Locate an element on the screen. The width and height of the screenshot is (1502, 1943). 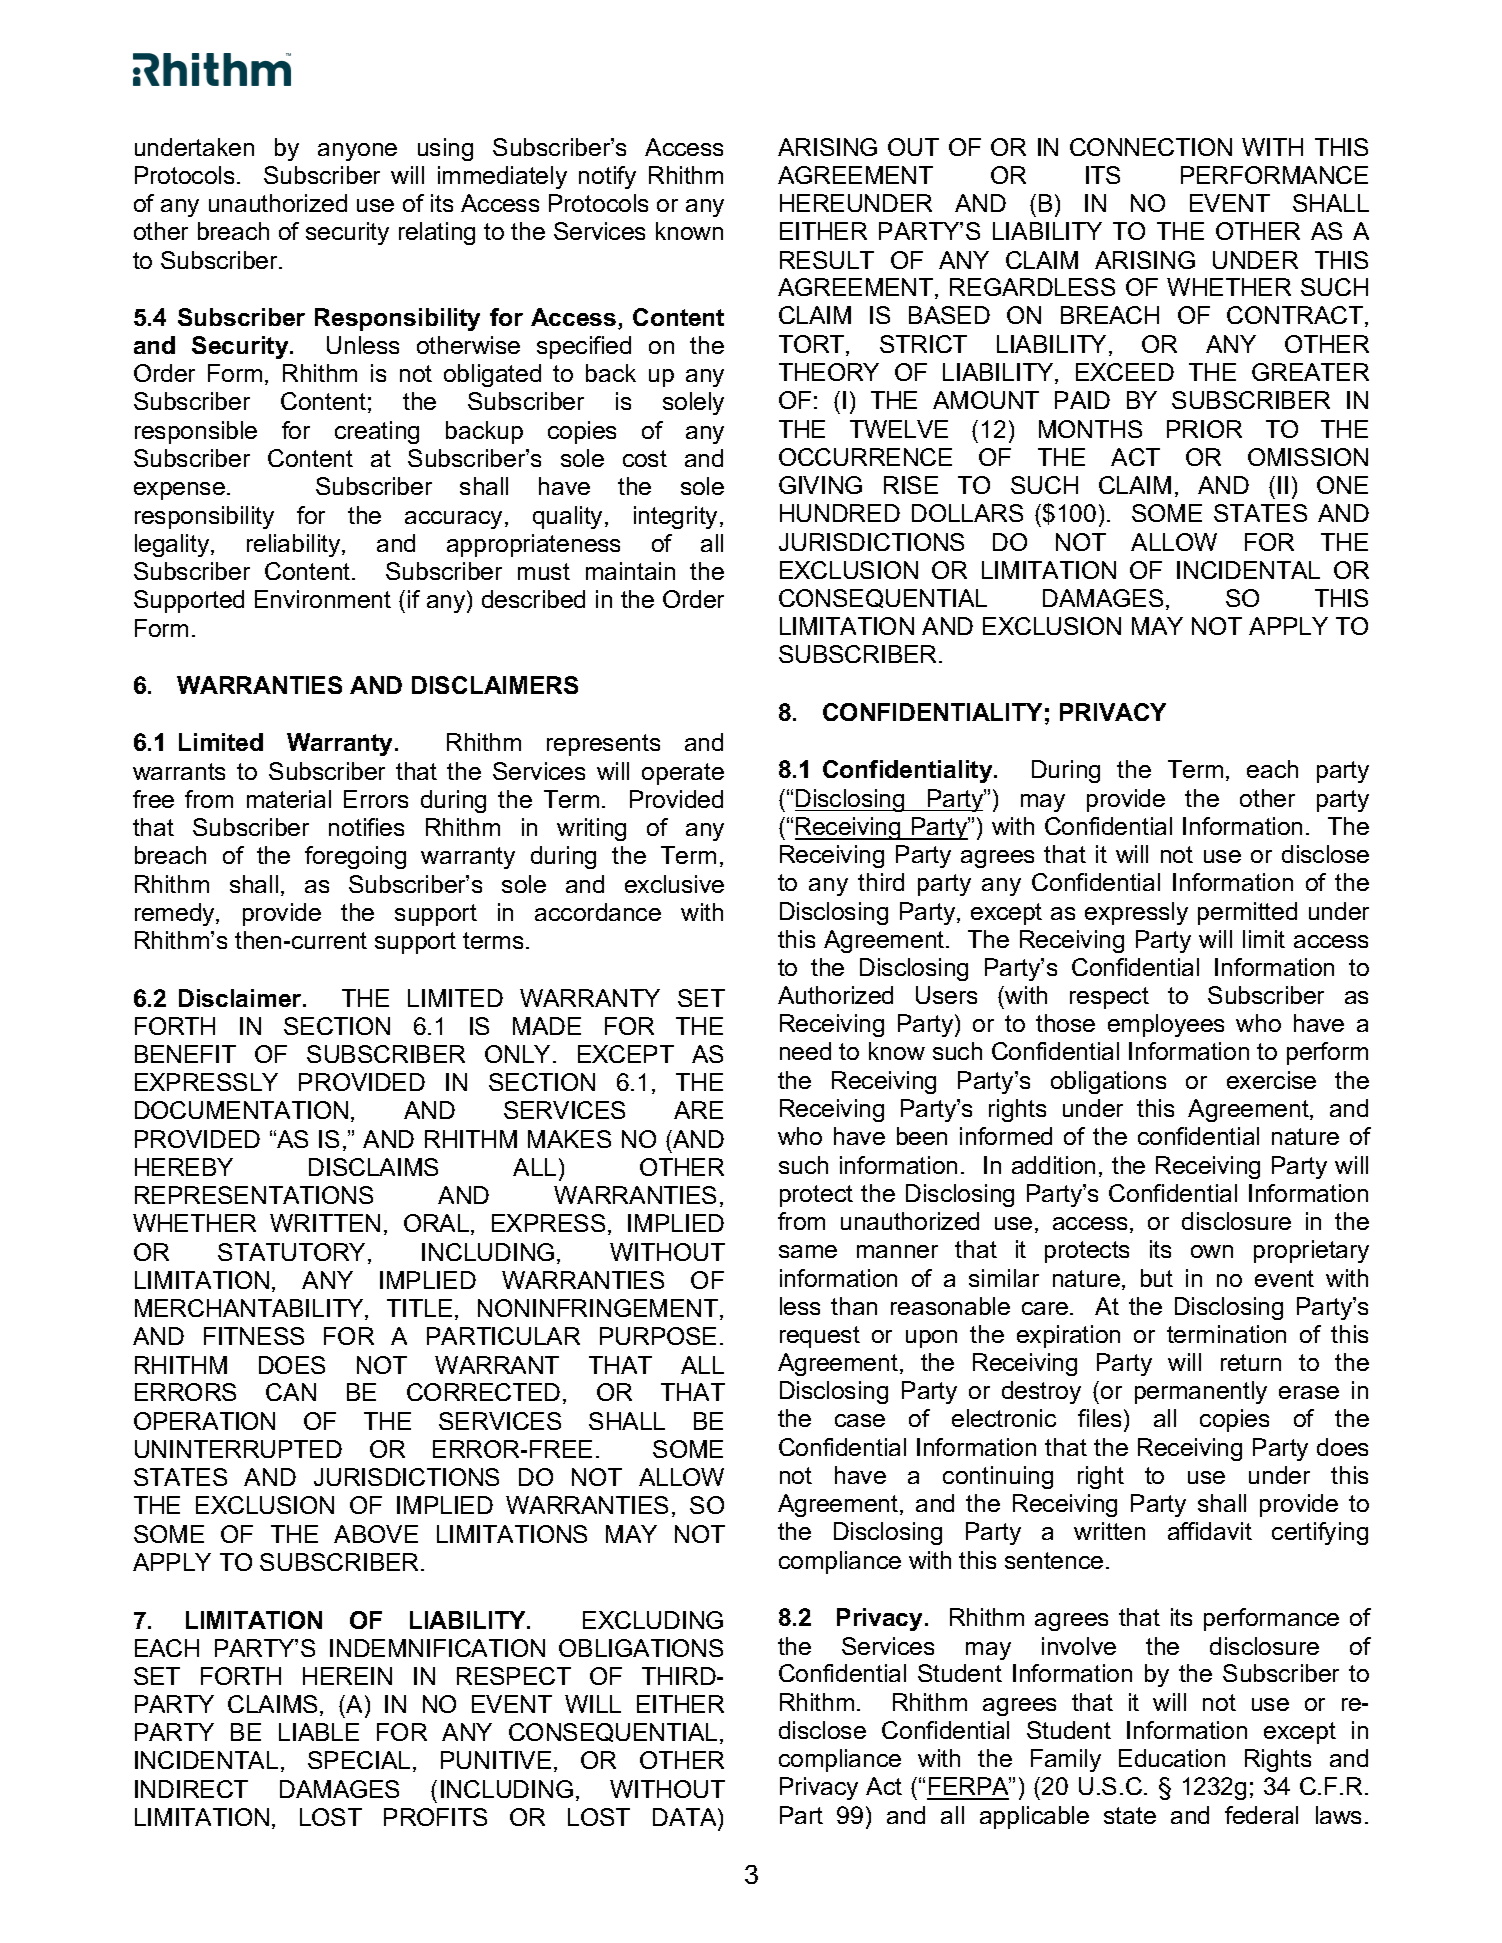
DOCUMENTATION is located at coordinates (241, 1110).
